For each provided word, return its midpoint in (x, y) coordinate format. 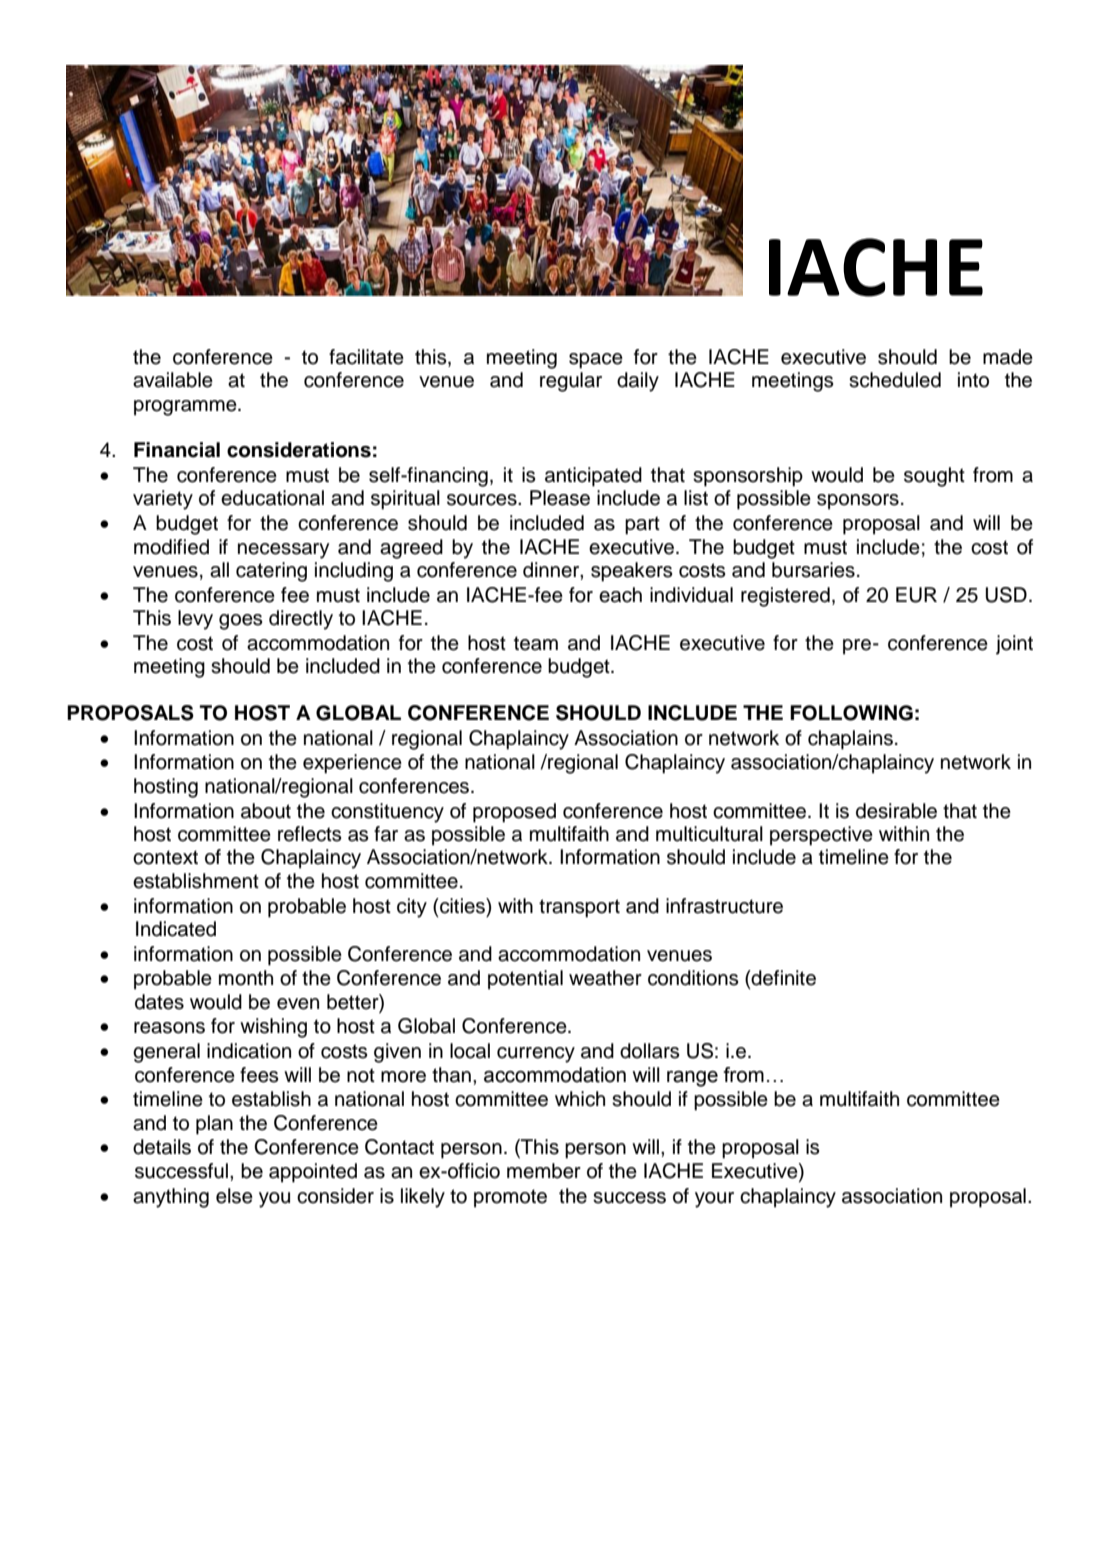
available (173, 380)
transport (579, 908)
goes (241, 622)
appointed (313, 1173)
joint (1014, 645)
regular (571, 382)
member (544, 1171)
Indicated (176, 929)
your (714, 1200)
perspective (821, 836)
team (536, 643)
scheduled (895, 380)
